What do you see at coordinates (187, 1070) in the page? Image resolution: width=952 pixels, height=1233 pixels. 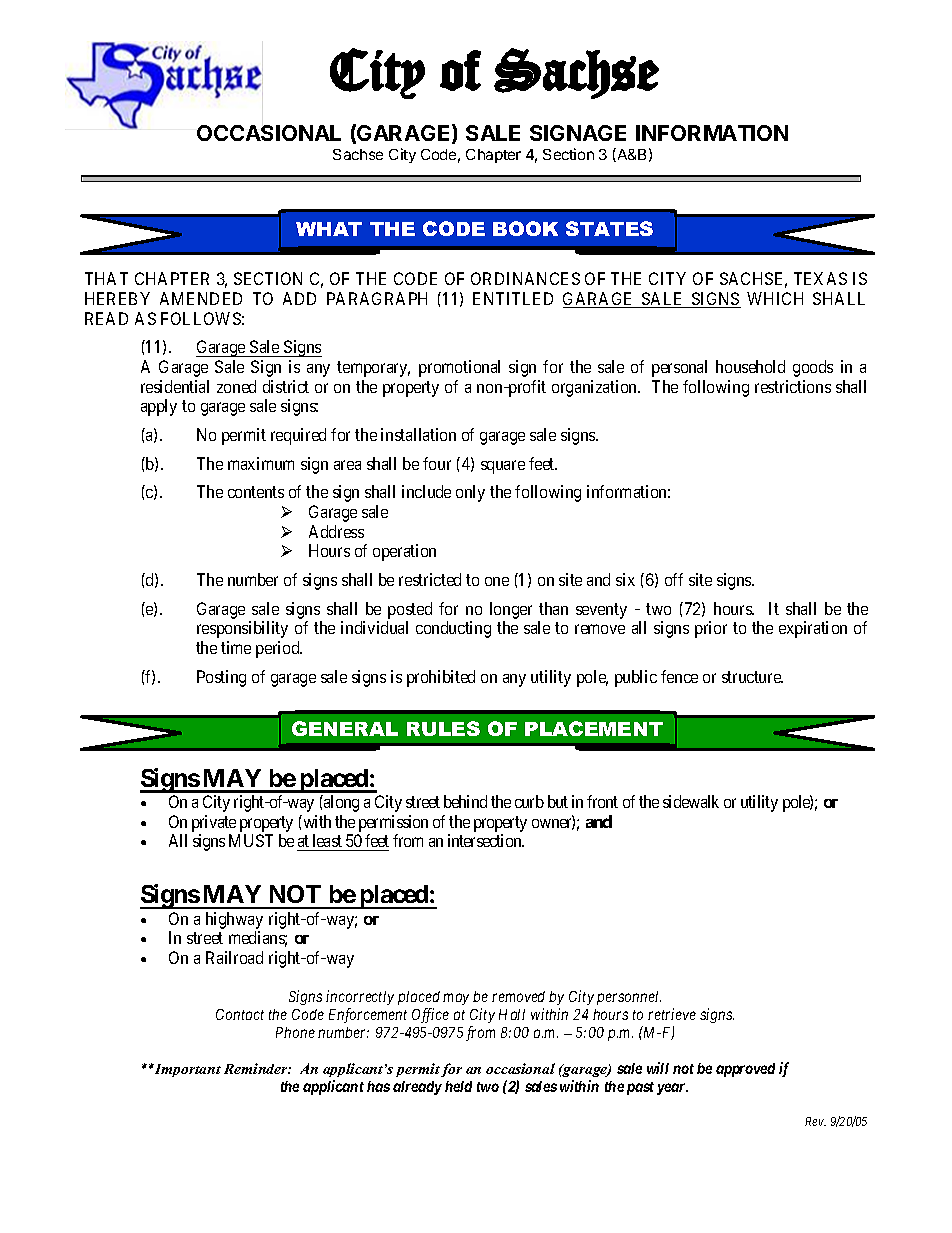 I see `Important` at bounding box center [187, 1070].
